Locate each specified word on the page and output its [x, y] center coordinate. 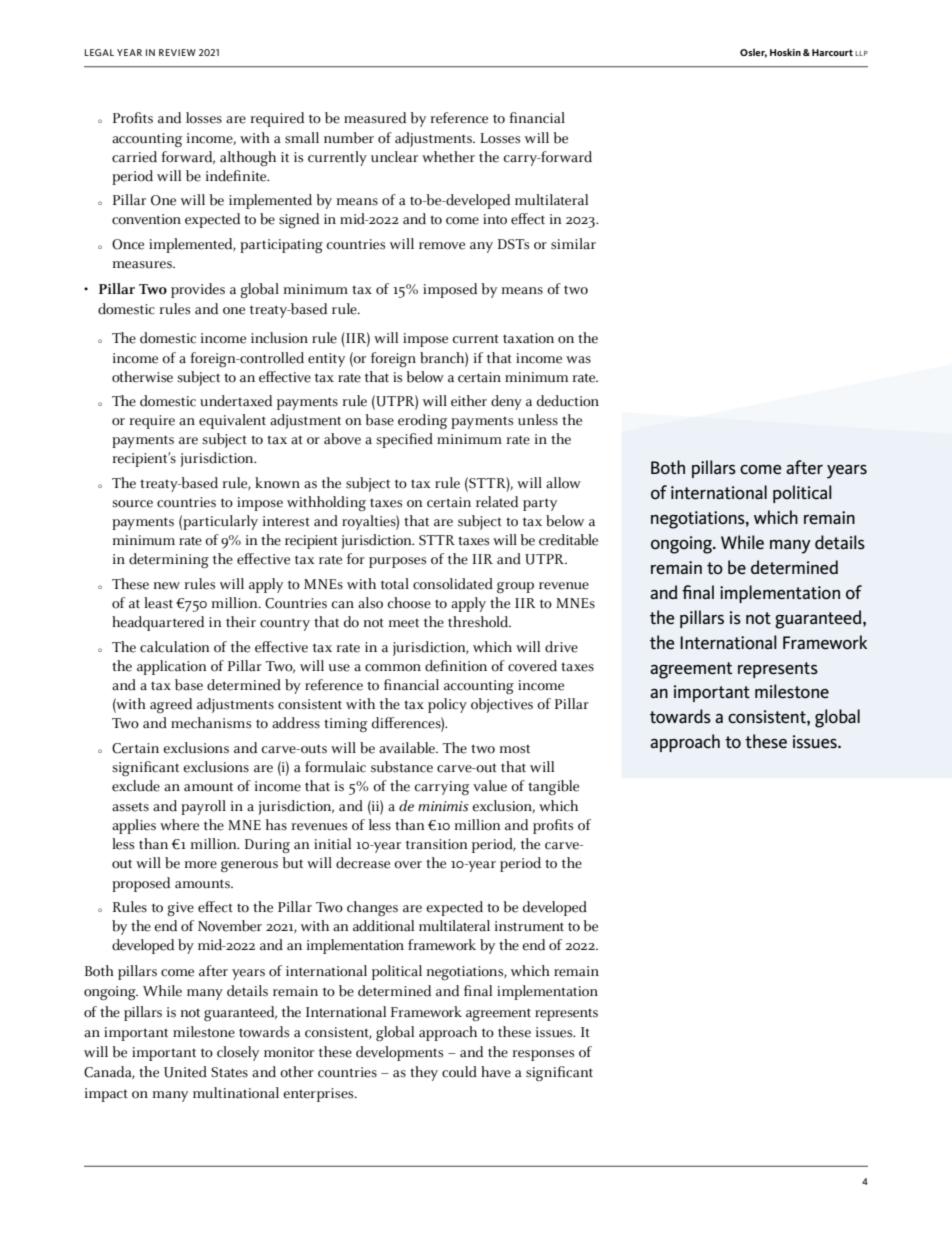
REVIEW [177, 52]
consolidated [453, 584]
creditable [568, 540]
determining [169, 561]
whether [448, 157]
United [185, 1072]
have [496, 1072]
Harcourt [832, 52]
